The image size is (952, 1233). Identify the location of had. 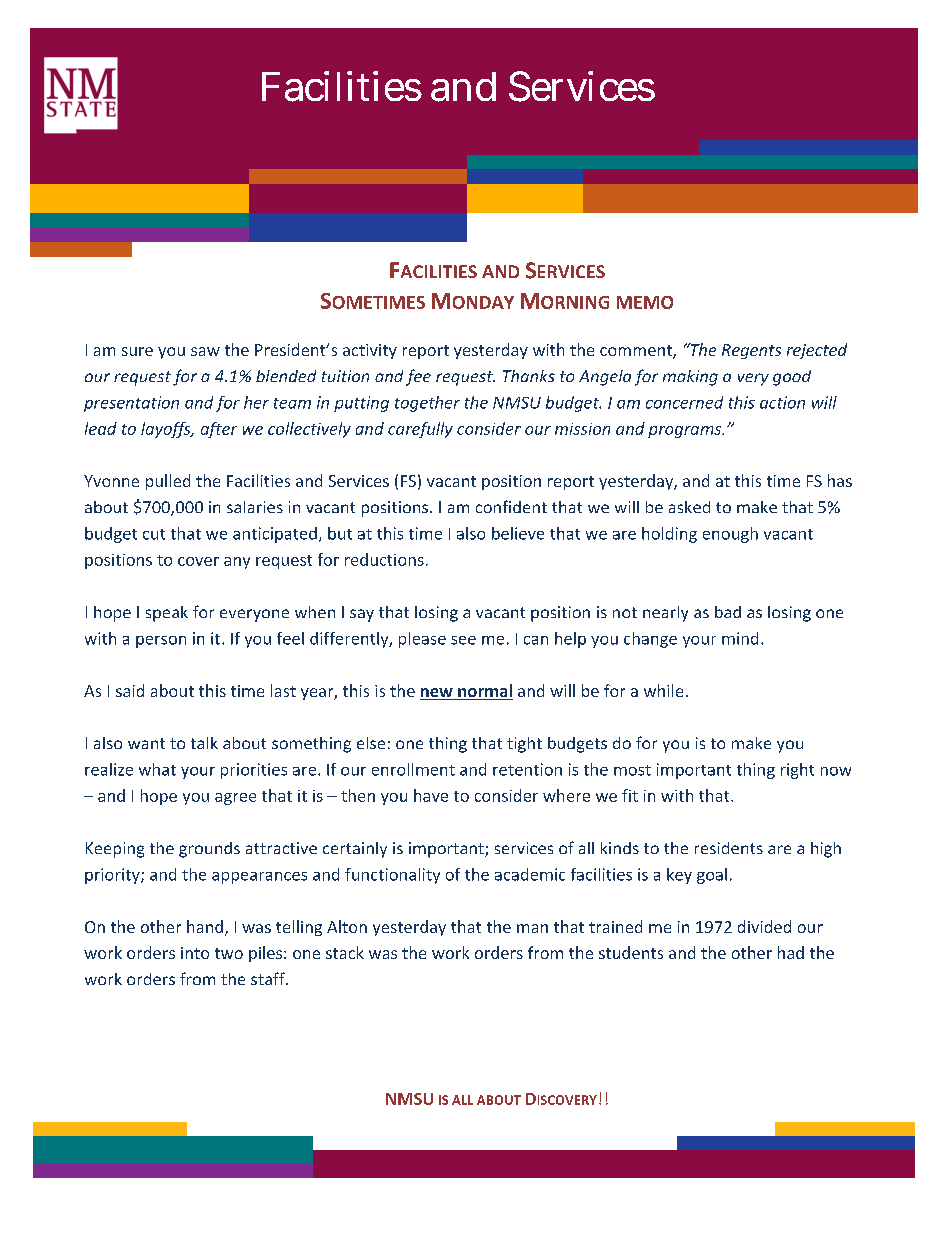
(791, 952).
